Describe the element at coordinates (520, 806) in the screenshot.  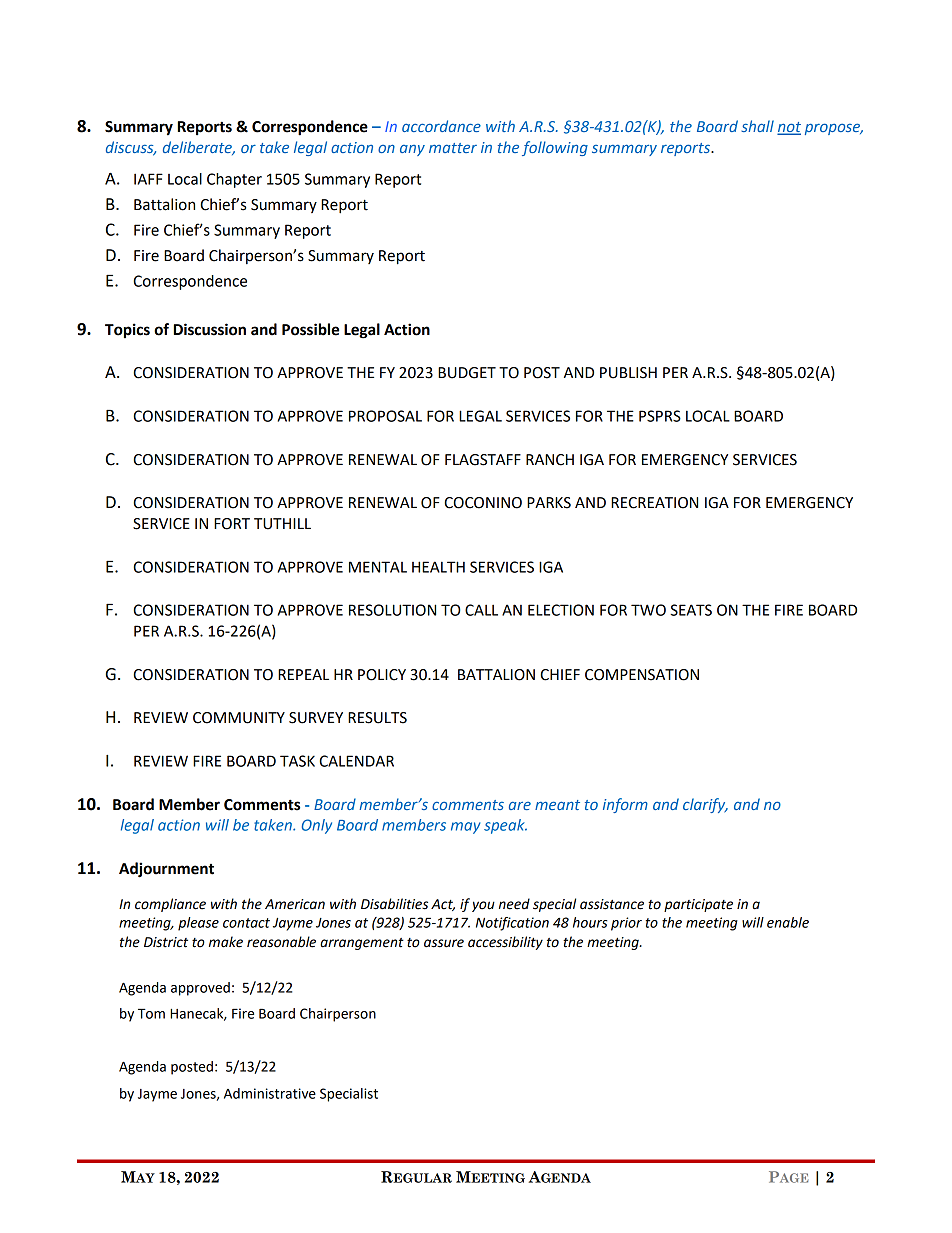
I see `are` at that location.
